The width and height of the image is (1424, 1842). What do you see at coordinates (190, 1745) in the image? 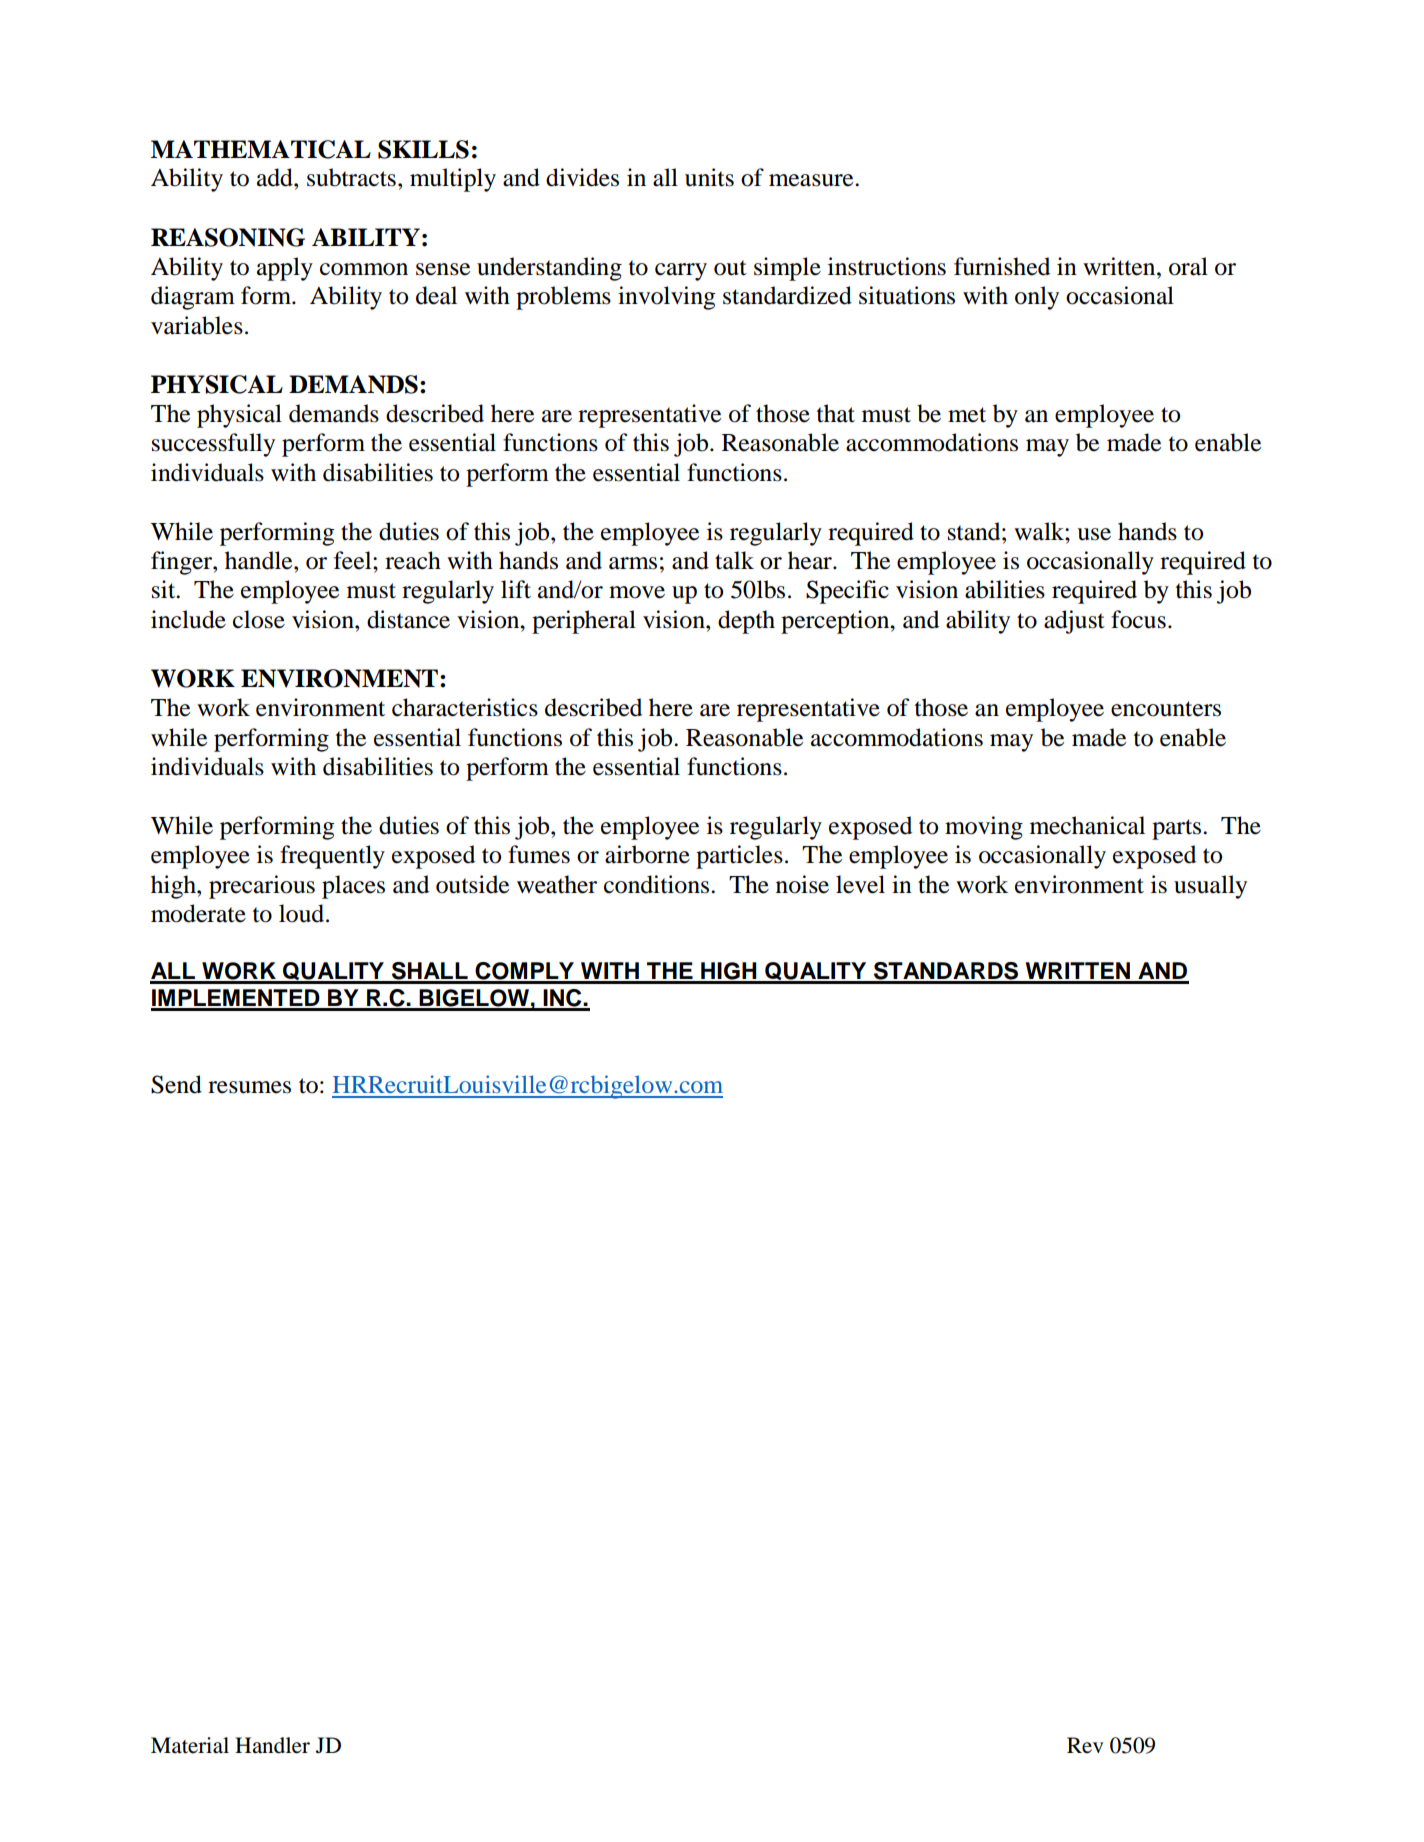
I see `Material` at bounding box center [190, 1745].
